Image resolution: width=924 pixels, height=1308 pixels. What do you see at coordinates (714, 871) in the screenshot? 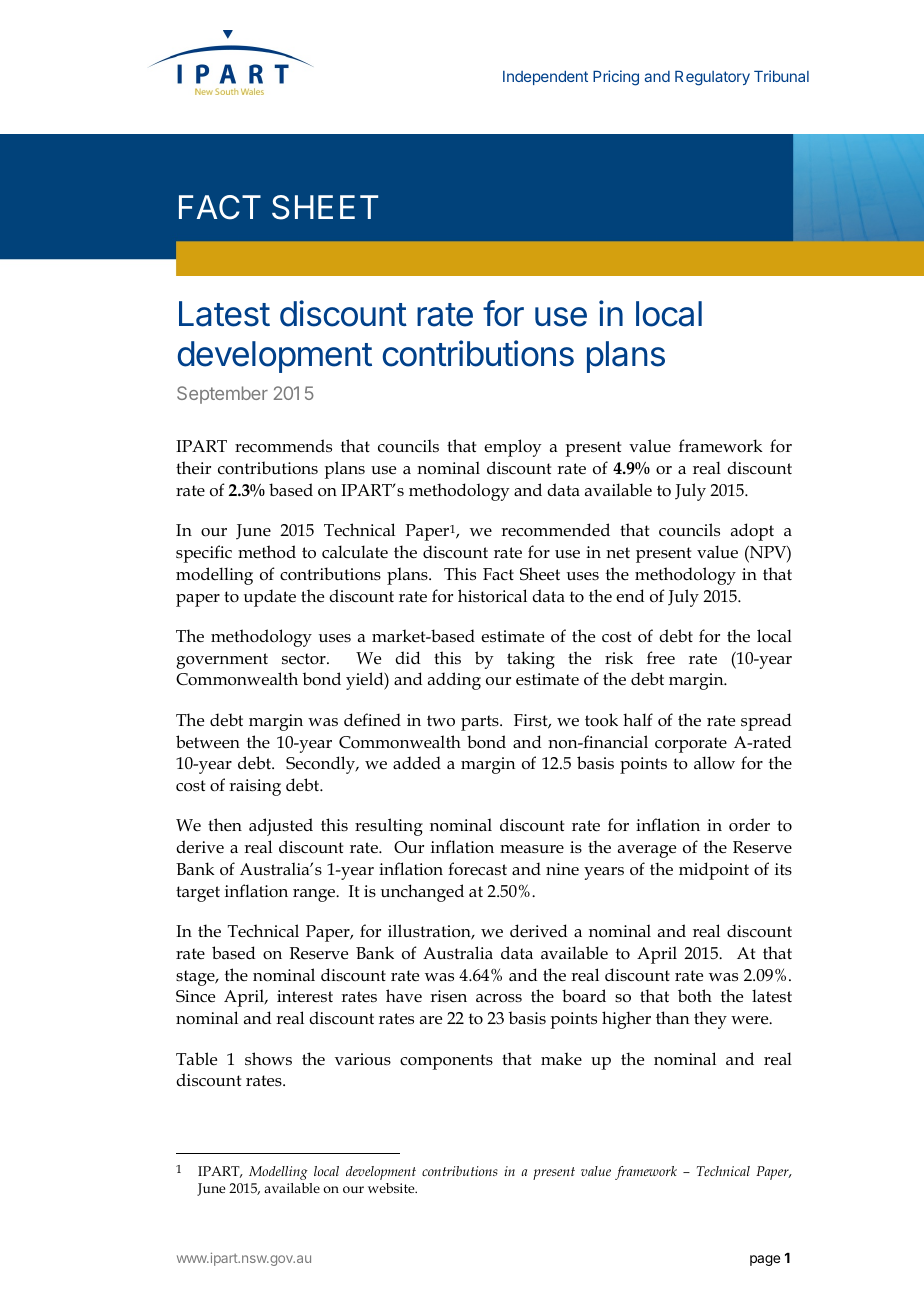
I see `midpoint` at bounding box center [714, 871].
